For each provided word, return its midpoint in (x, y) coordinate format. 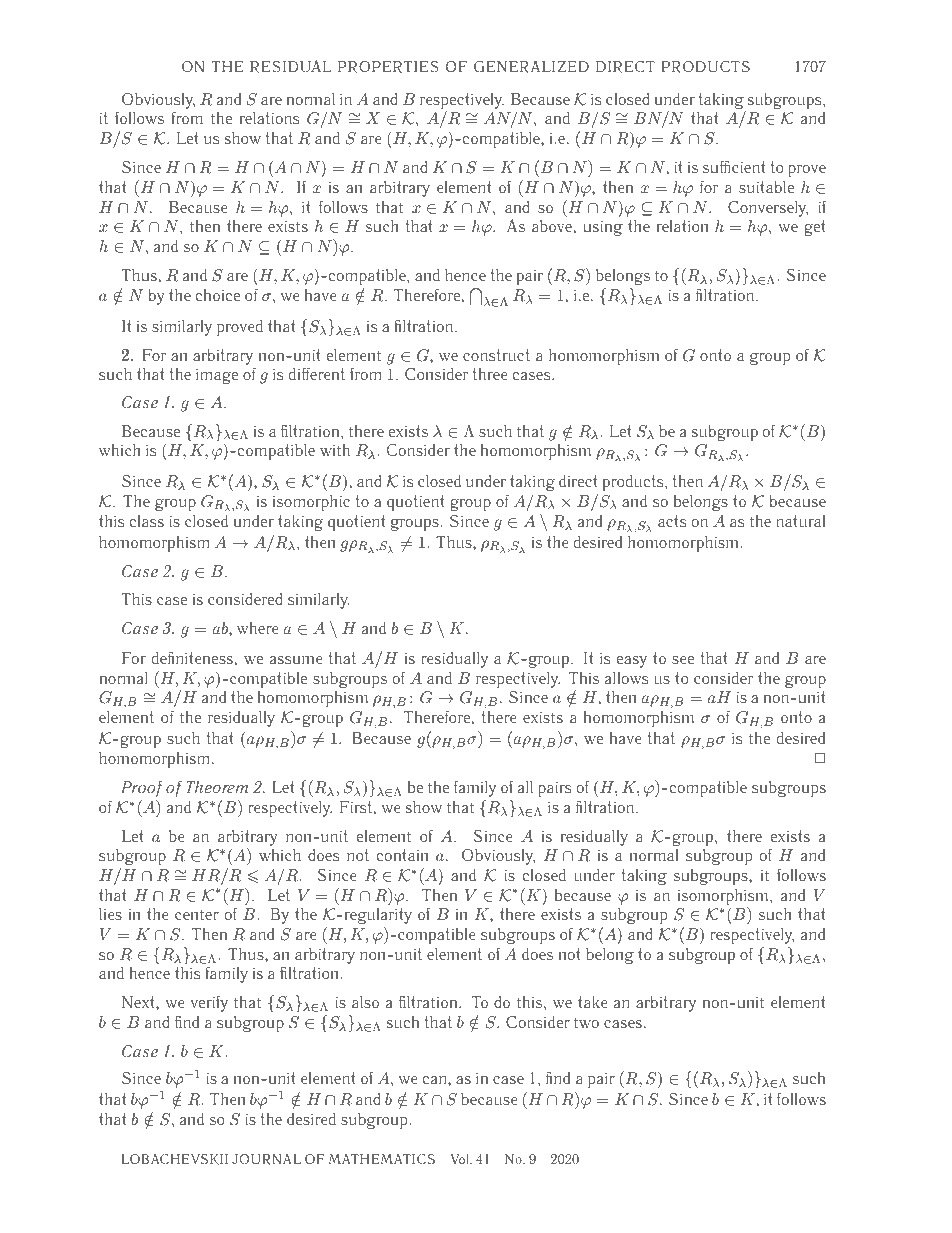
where (258, 628)
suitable (766, 187)
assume (296, 660)
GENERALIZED (531, 67)
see (683, 660)
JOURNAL (266, 1159)
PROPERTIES (388, 67)
